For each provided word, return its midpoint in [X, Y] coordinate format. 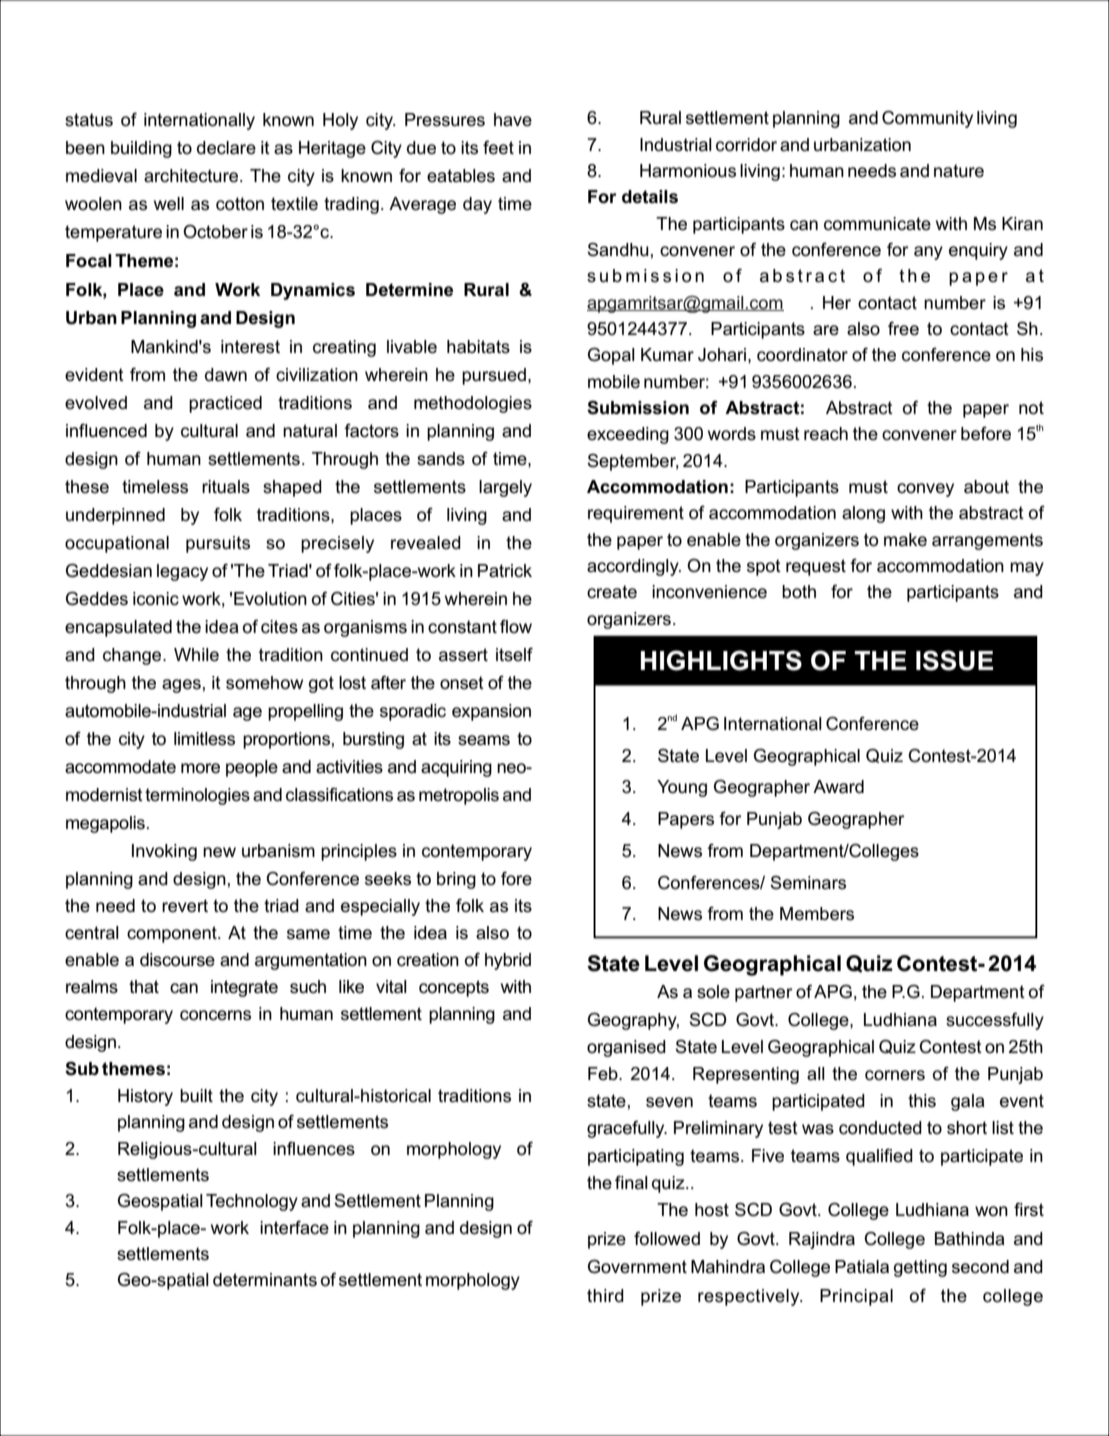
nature [959, 171]
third [605, 1295]
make [905, 540]
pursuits [218, 544]
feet [498, 147]
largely [505, 488]
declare [226, 148]
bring [456, 880]
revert [185, 906]
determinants [265, 1280]
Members [817, 914]
